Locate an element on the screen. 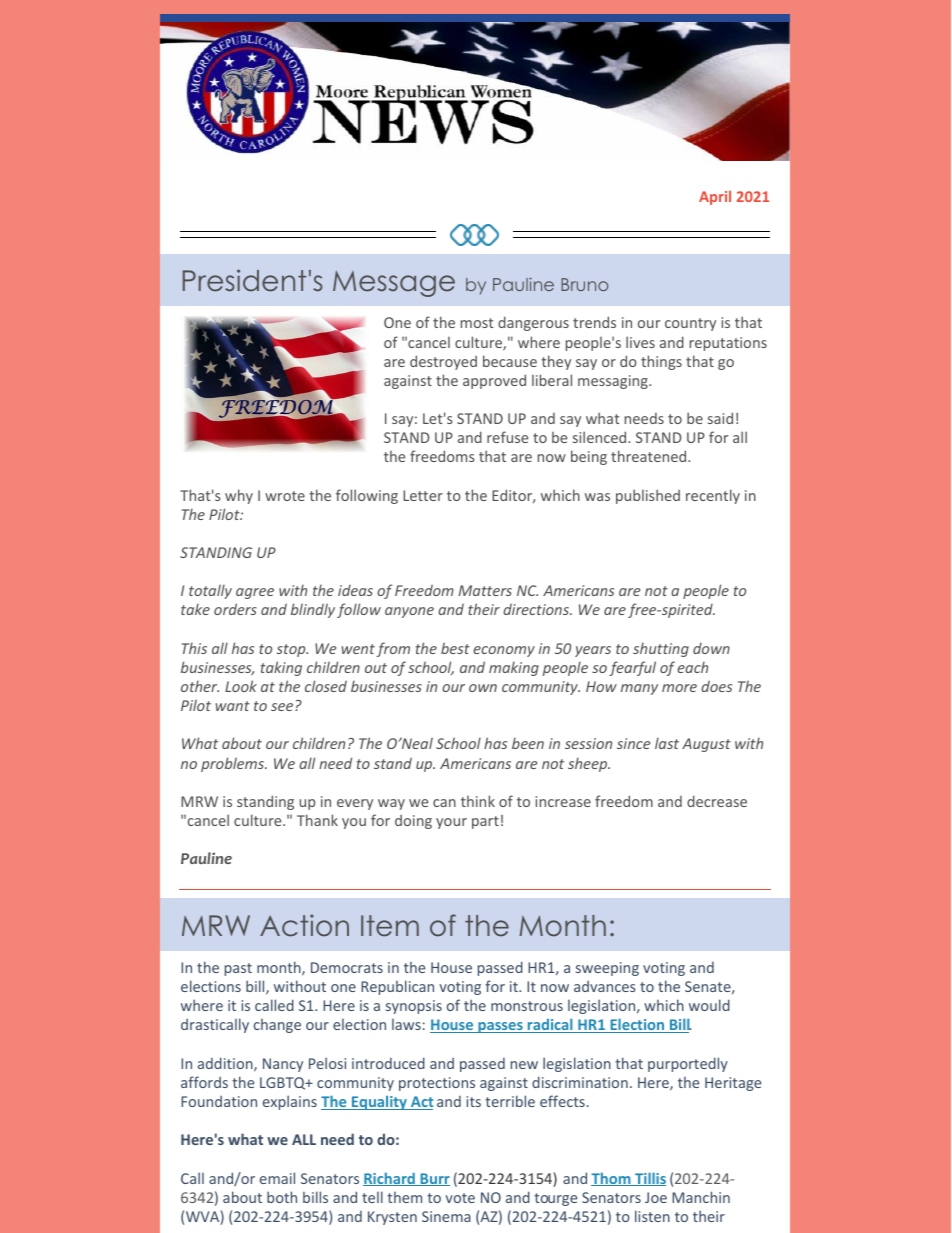 The width and height of the screenshot is (952, 1233). agree is located at coordinates (255, 593).
